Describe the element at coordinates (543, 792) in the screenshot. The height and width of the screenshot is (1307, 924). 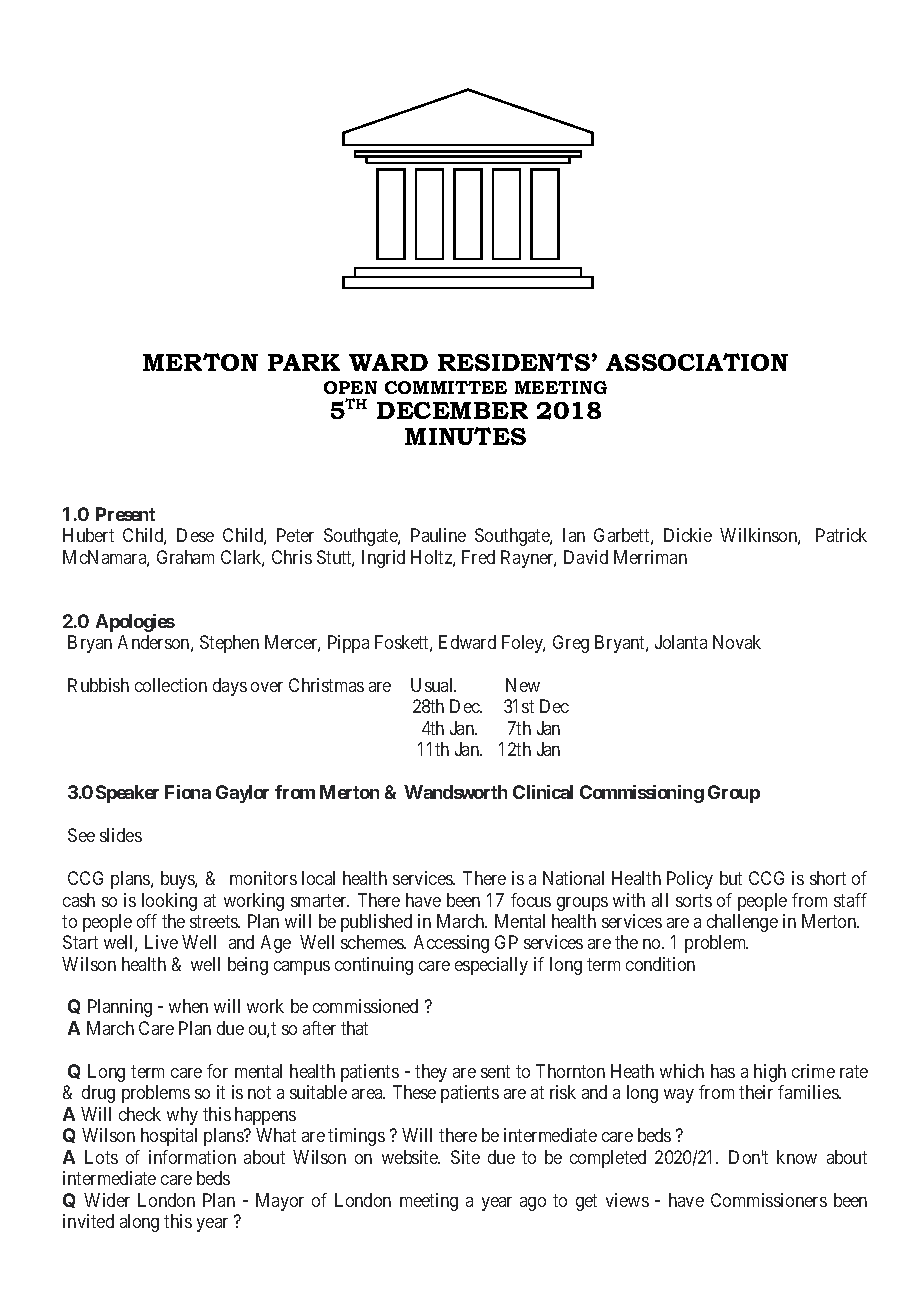
I see `Clinical` at that location.
